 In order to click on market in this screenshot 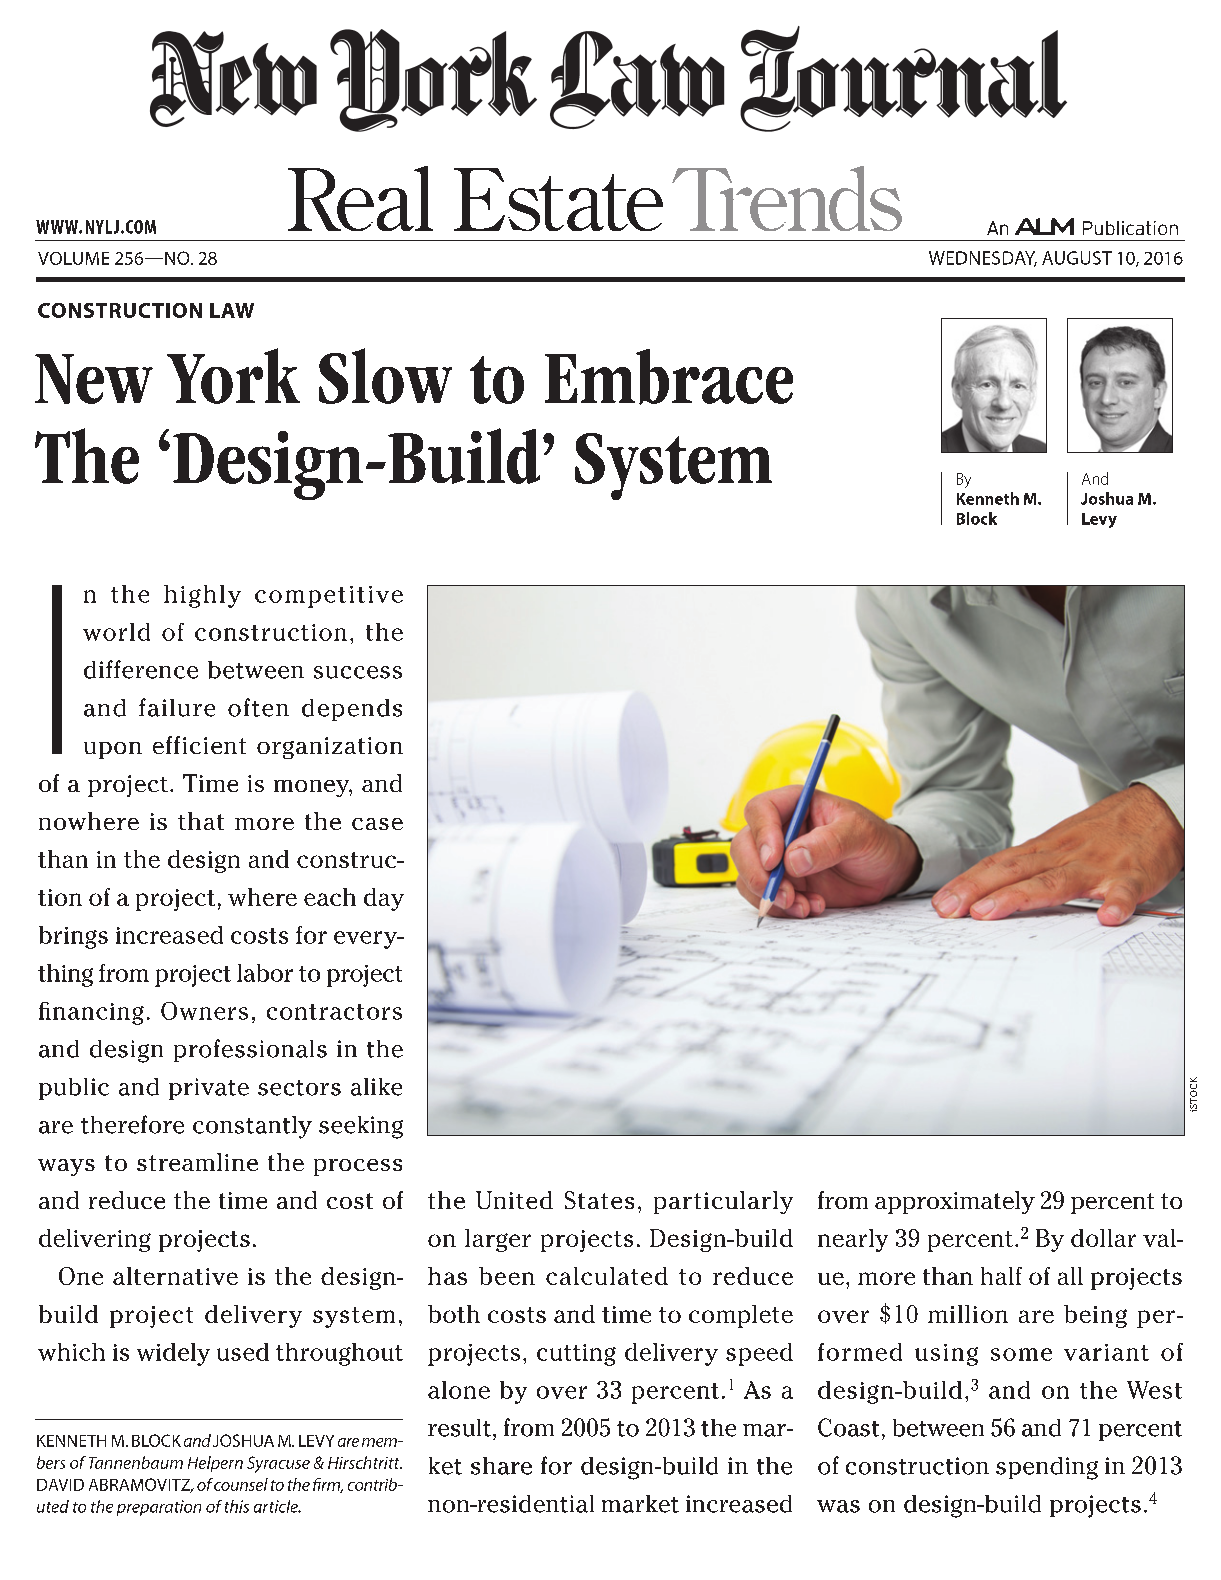, I will do `click(640, 1504)`.
